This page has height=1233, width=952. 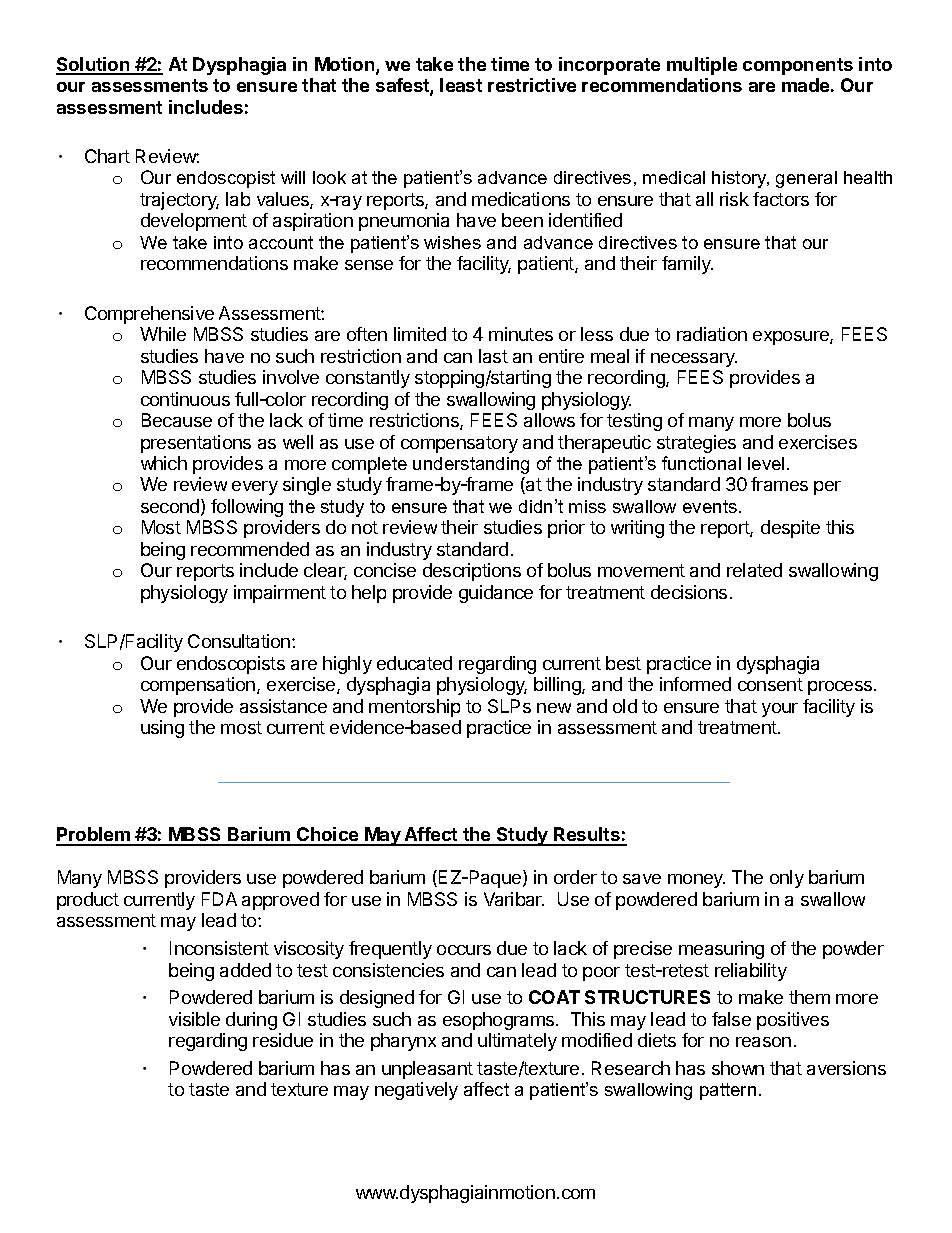 What do you see at coordinates (162, 729) in the page?
I see `using` at bounding box center [162, 729].
